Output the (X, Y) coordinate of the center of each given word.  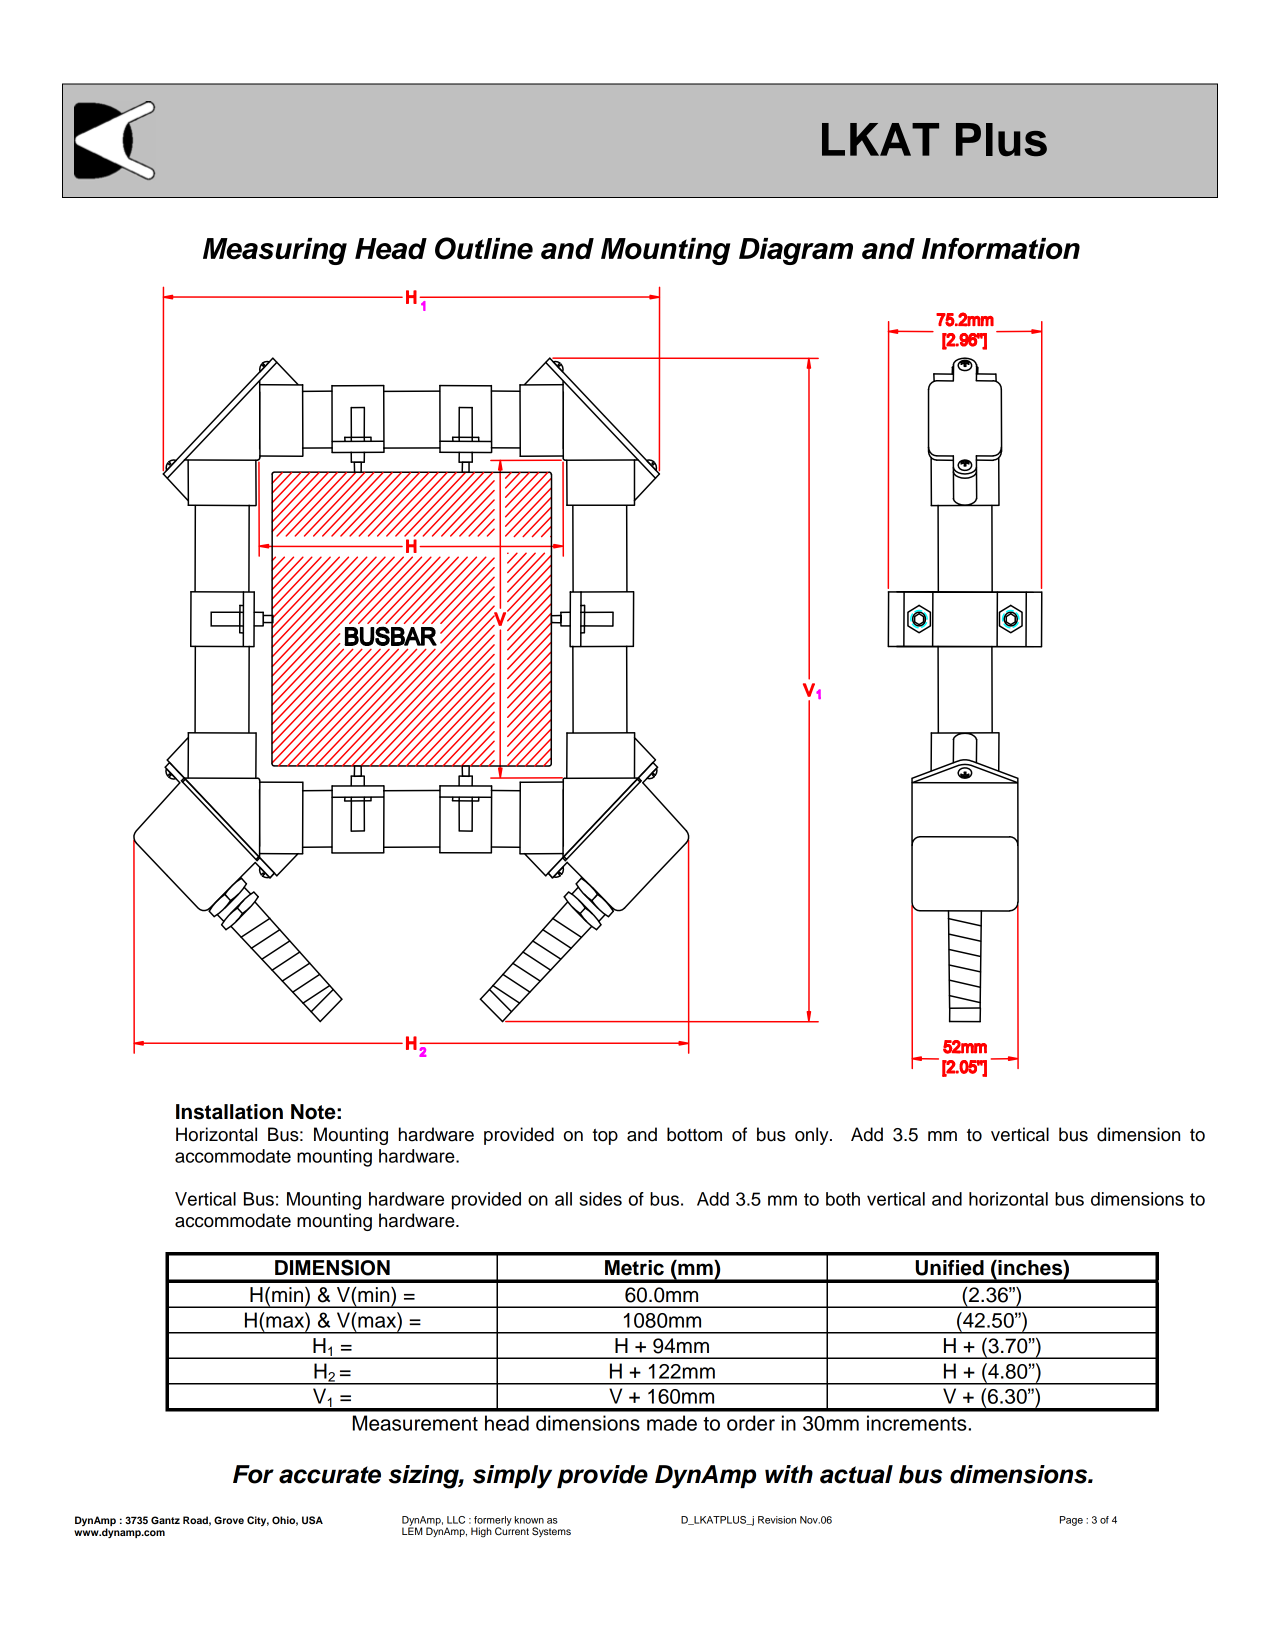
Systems (551, 1532)
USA (312, 1520)
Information (1001, 249)
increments (918, 1423)
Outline (484, 248)
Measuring (275, 251)
